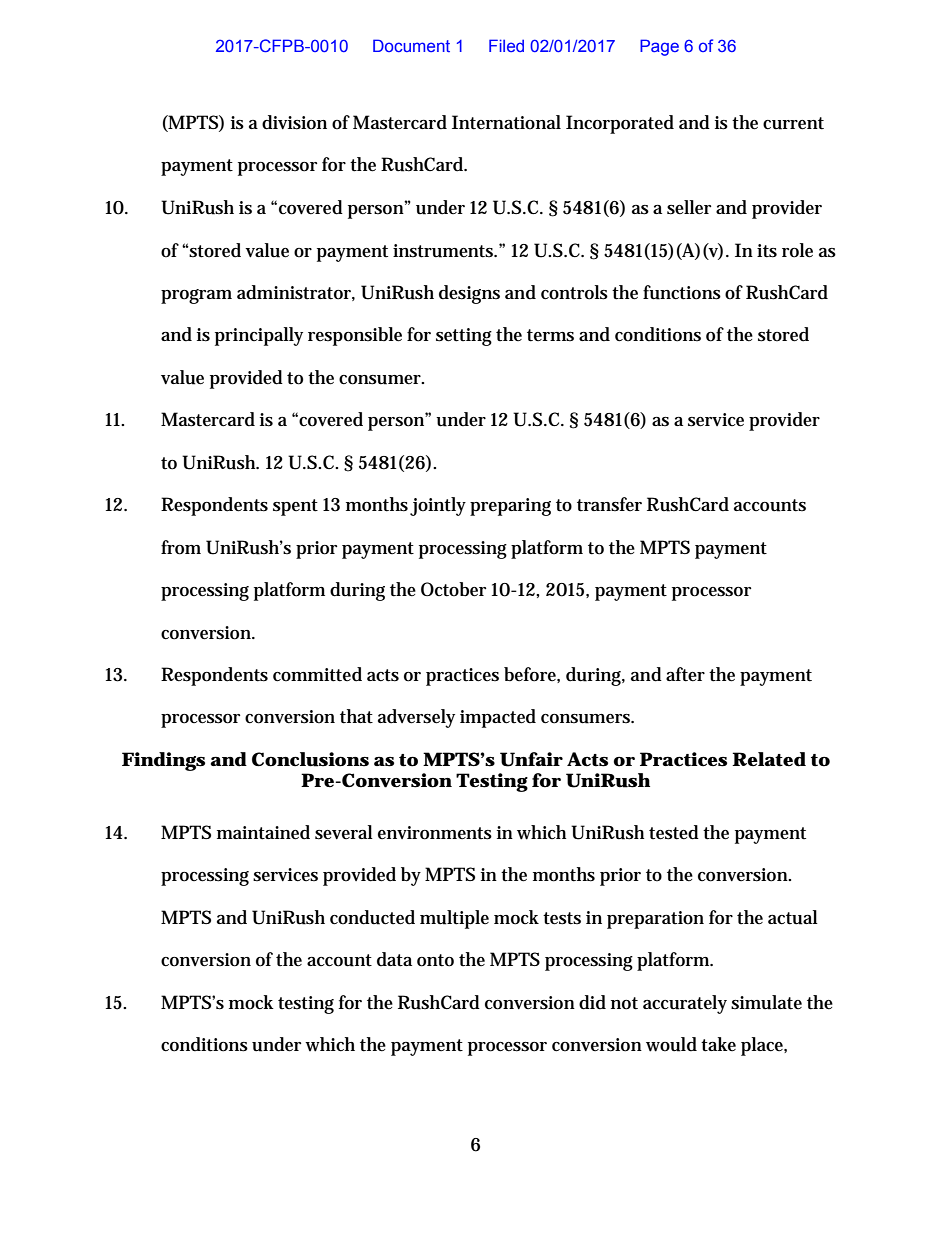 This page has width=952, height=1233. What do you see at coordinates (685, 674) in the page?
I see `after` at bounding box center [685, 674].
